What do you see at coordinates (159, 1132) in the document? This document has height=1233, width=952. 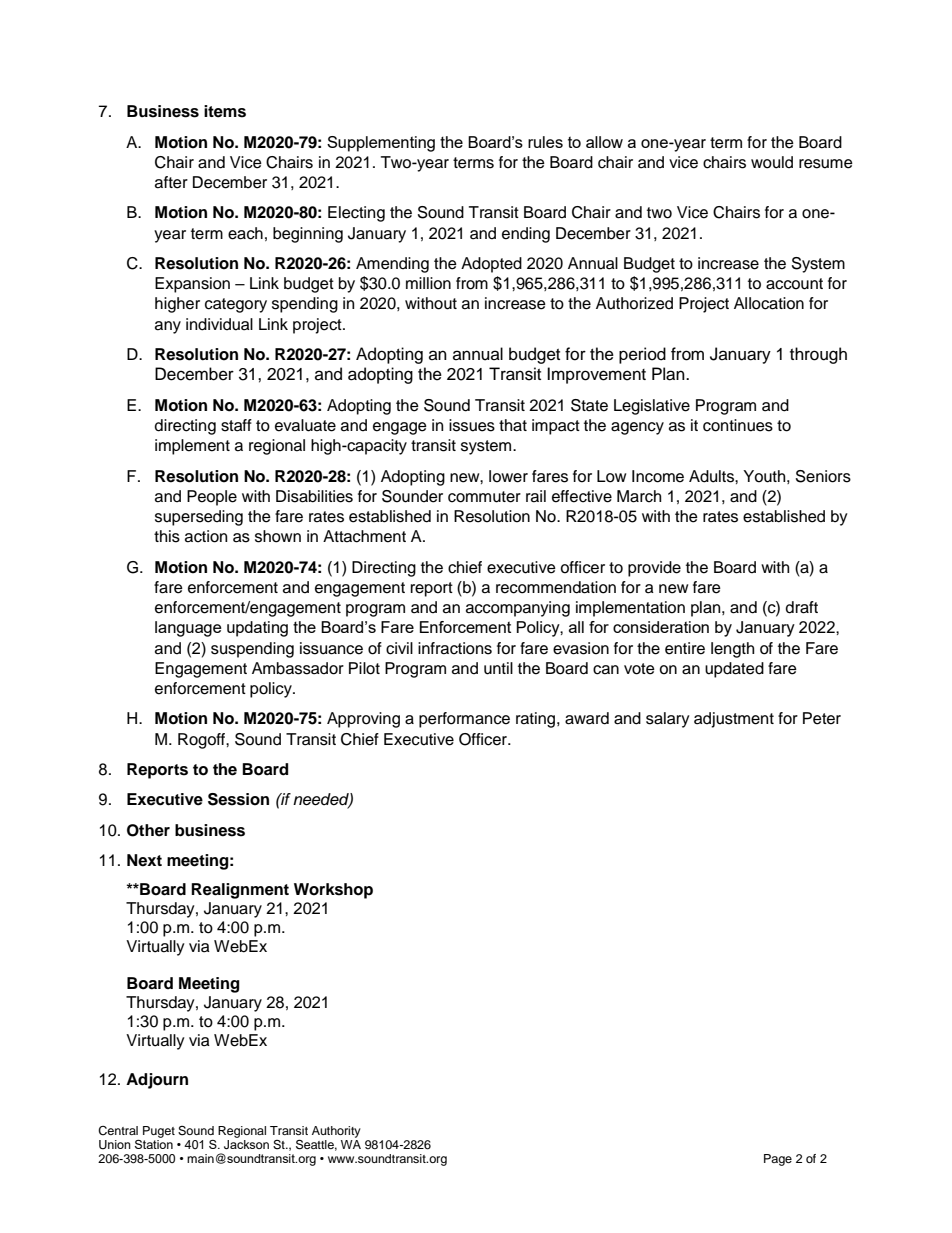 I see `Puget` at bounding box center [159, 1132].
